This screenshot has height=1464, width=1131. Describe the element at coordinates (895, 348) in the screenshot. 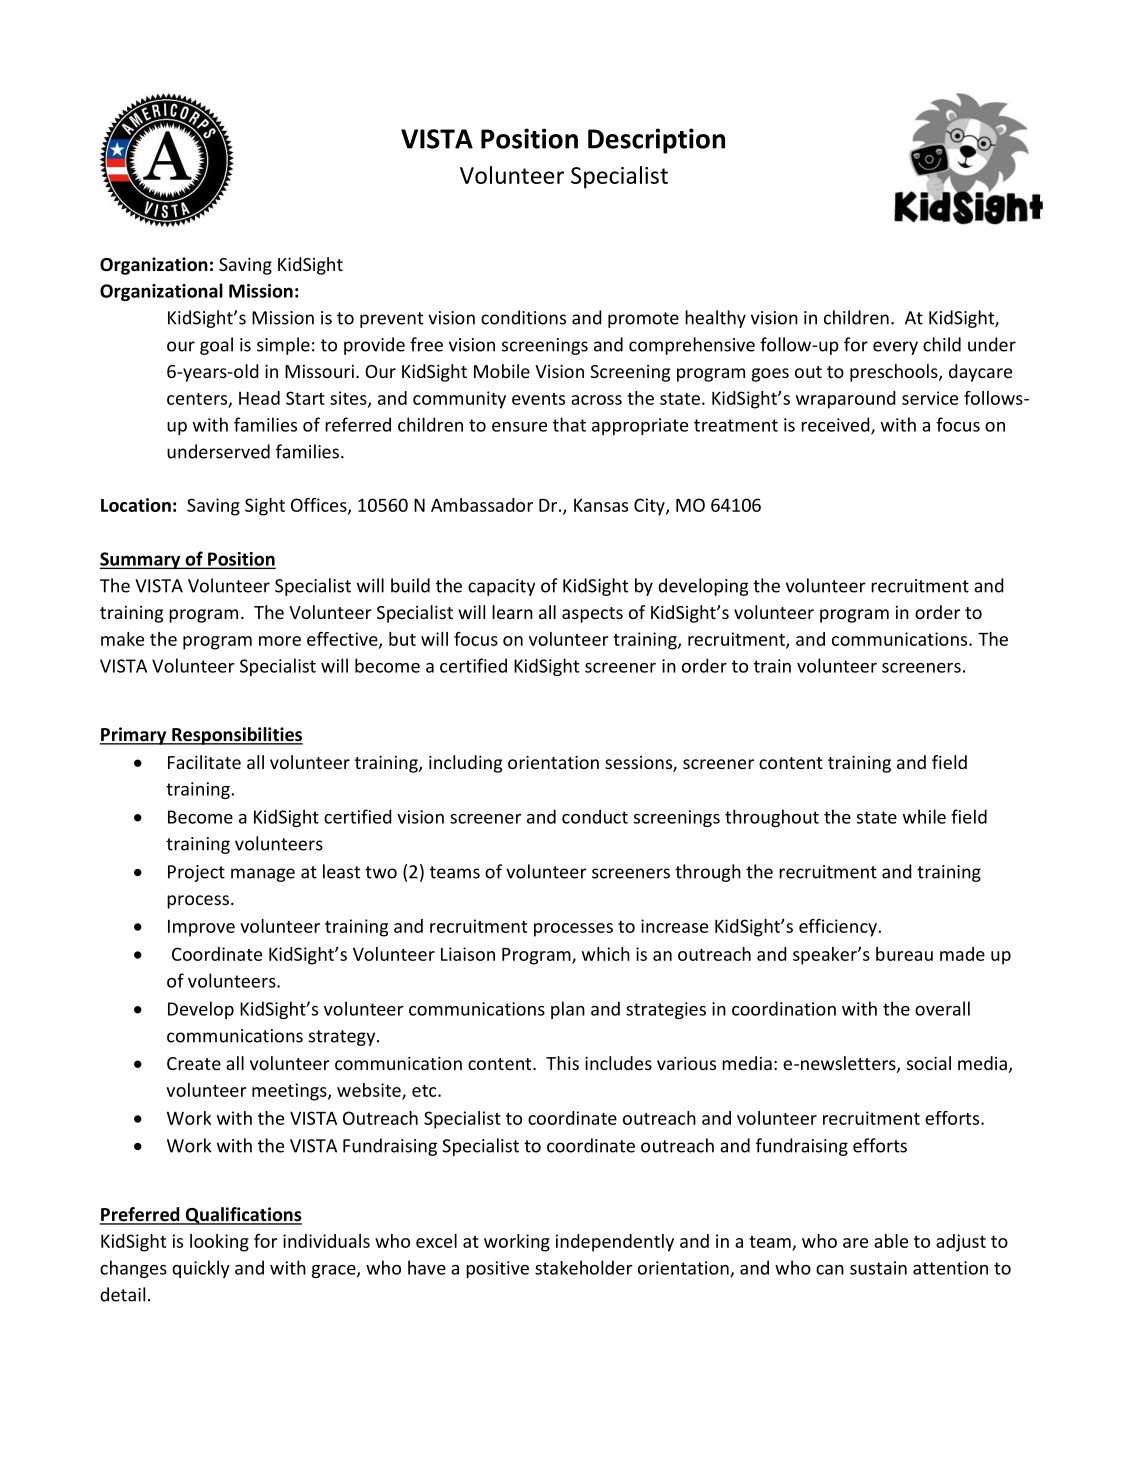

I see `every` at that location.
